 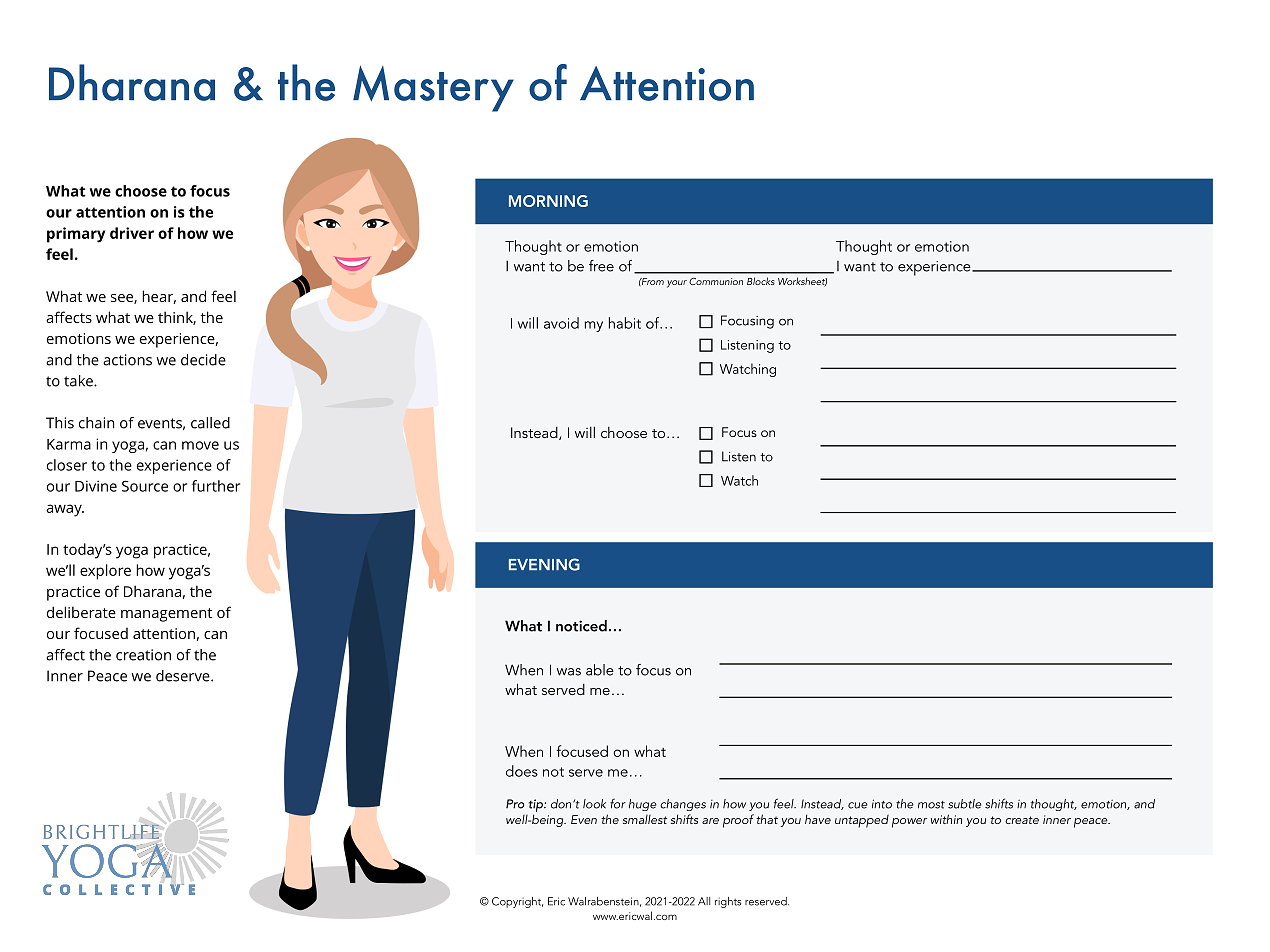 I want to click on Mastery, so click(x=433, y=89).
